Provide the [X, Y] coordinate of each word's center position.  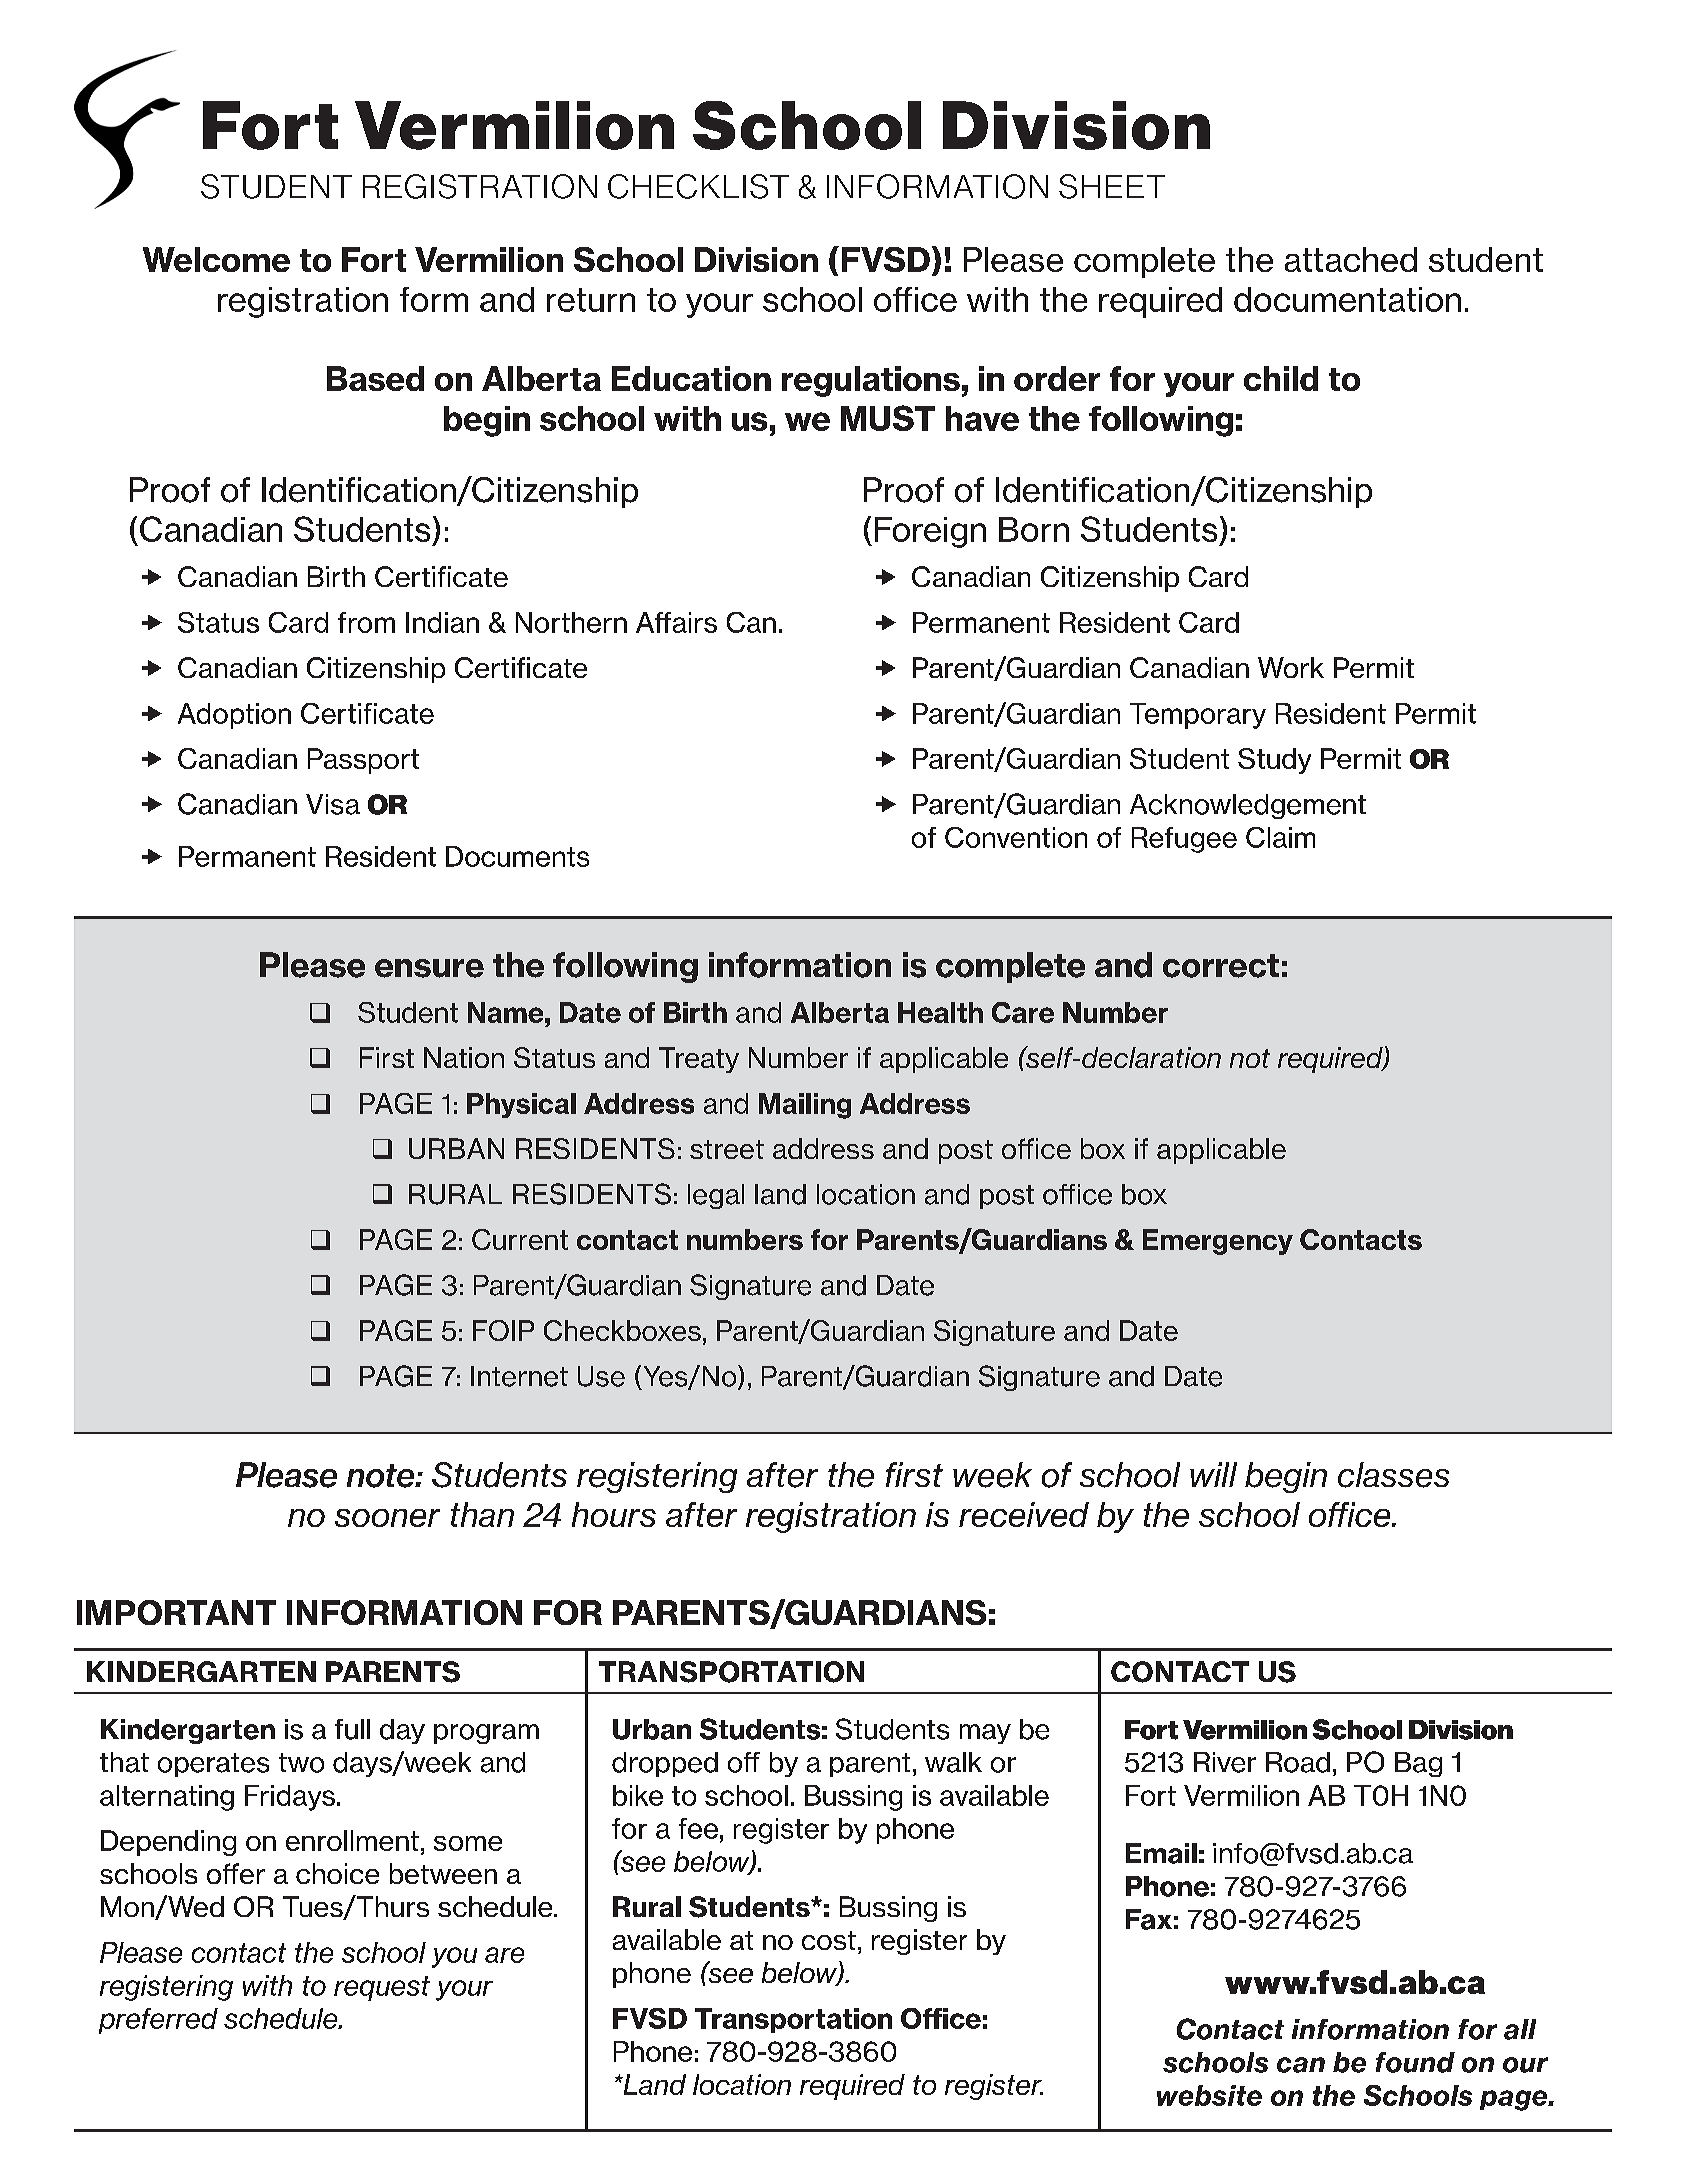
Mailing [805, 1106]
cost [829, 1940]
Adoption [234, 716]
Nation [464, 1057]
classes [1393, 1475]
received [1024, 1514]
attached [1351, 259]
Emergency [1218, 1242]
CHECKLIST [698, 186]
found [1415, 2062]
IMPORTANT [176, 1612]
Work [1291, 667]
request [382, 1988]
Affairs [676, 622]
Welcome [216, 259]
